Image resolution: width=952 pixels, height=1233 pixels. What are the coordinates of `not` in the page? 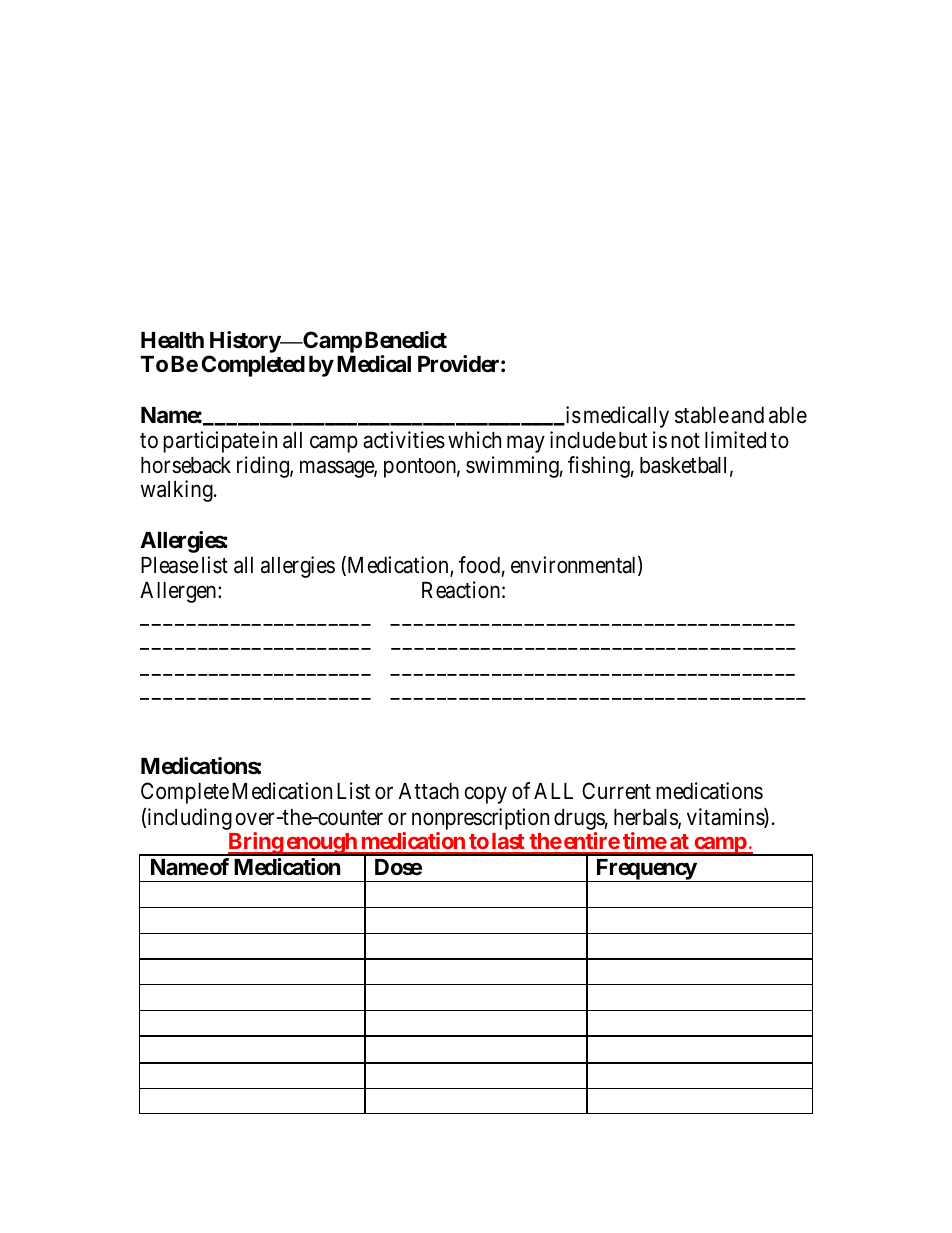 It's located at (685, 440).
